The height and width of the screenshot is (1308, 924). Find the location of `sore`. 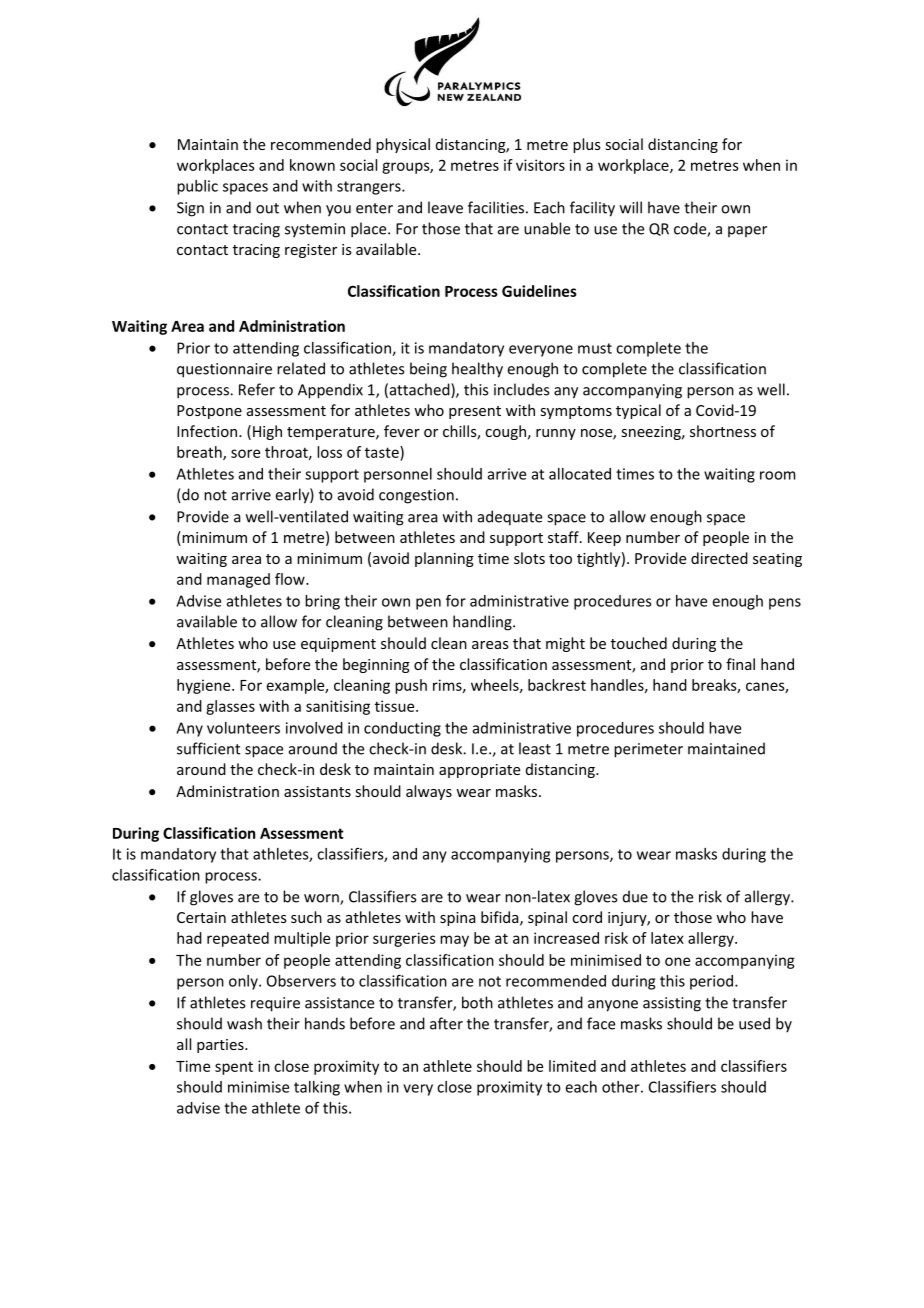

sore is located at coordinates (245, 453).
